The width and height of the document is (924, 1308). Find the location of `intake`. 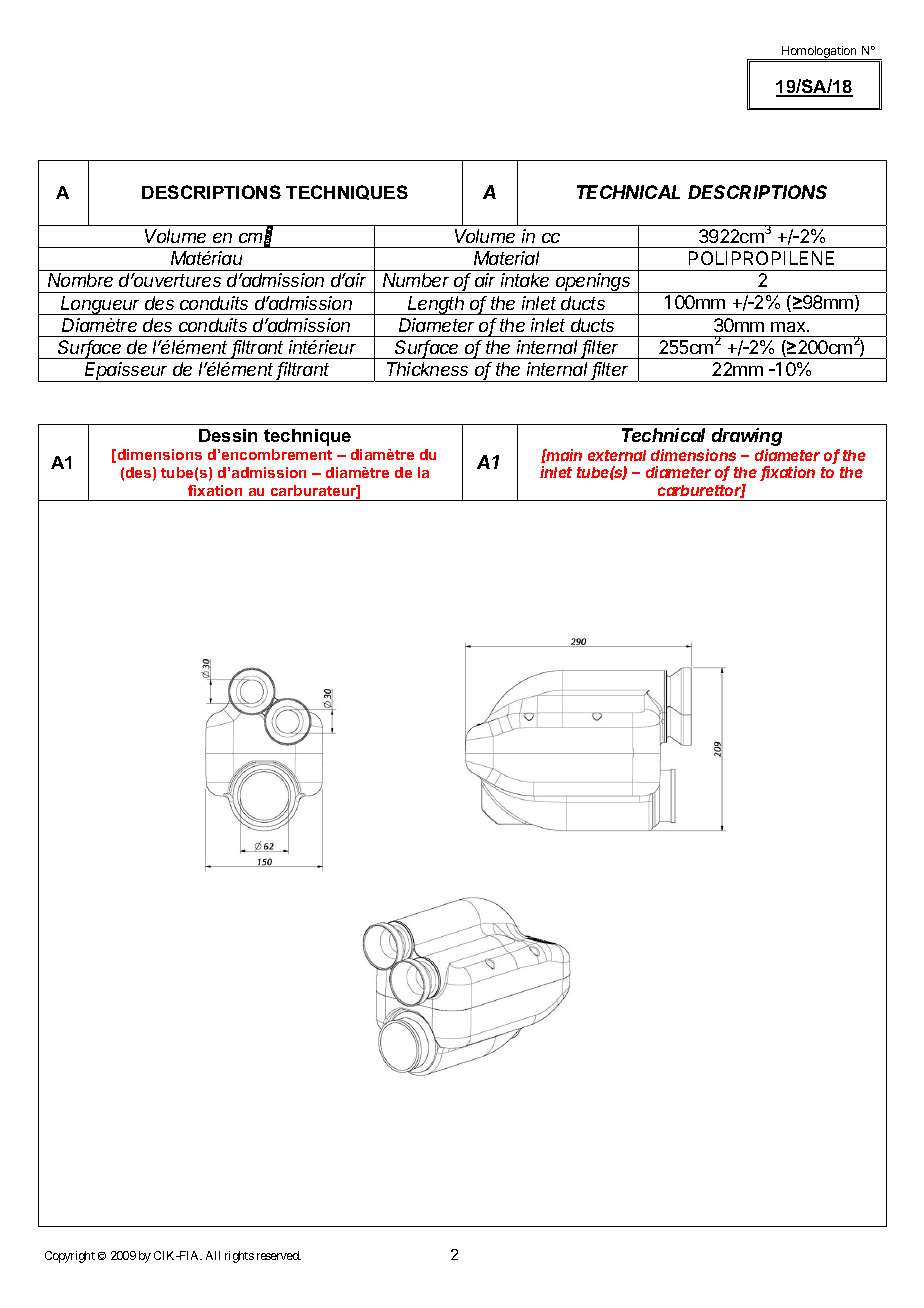

intake is located at coordinates (525, 280).
